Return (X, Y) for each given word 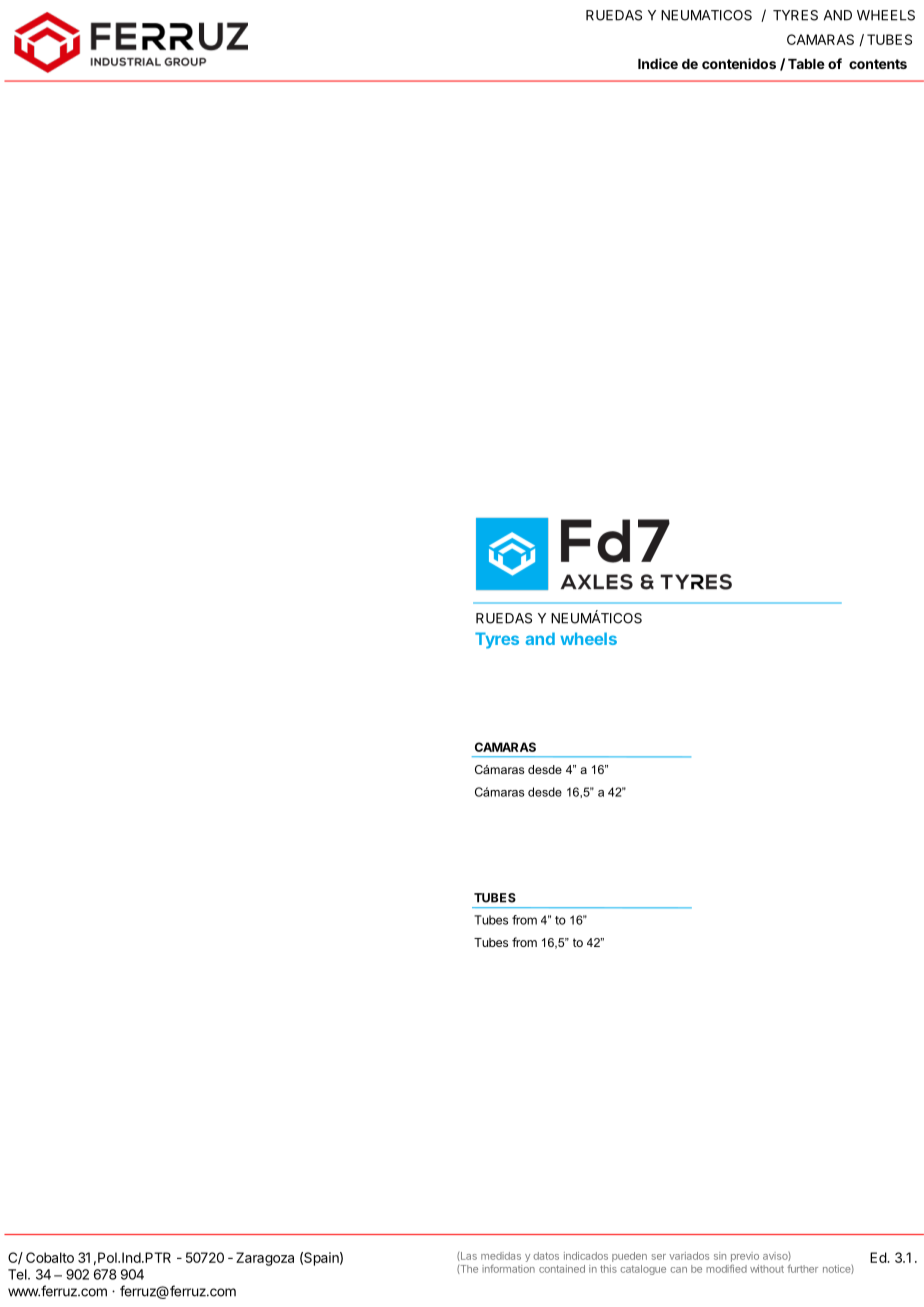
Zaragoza (265, 1259)
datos (546, 1256)
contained (562, 1269)
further (802, 1268)
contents (878, 64)
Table (806, 64)
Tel (18, 1274)
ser (658, 1257)
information (508, 1269)
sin (720, 1256)
